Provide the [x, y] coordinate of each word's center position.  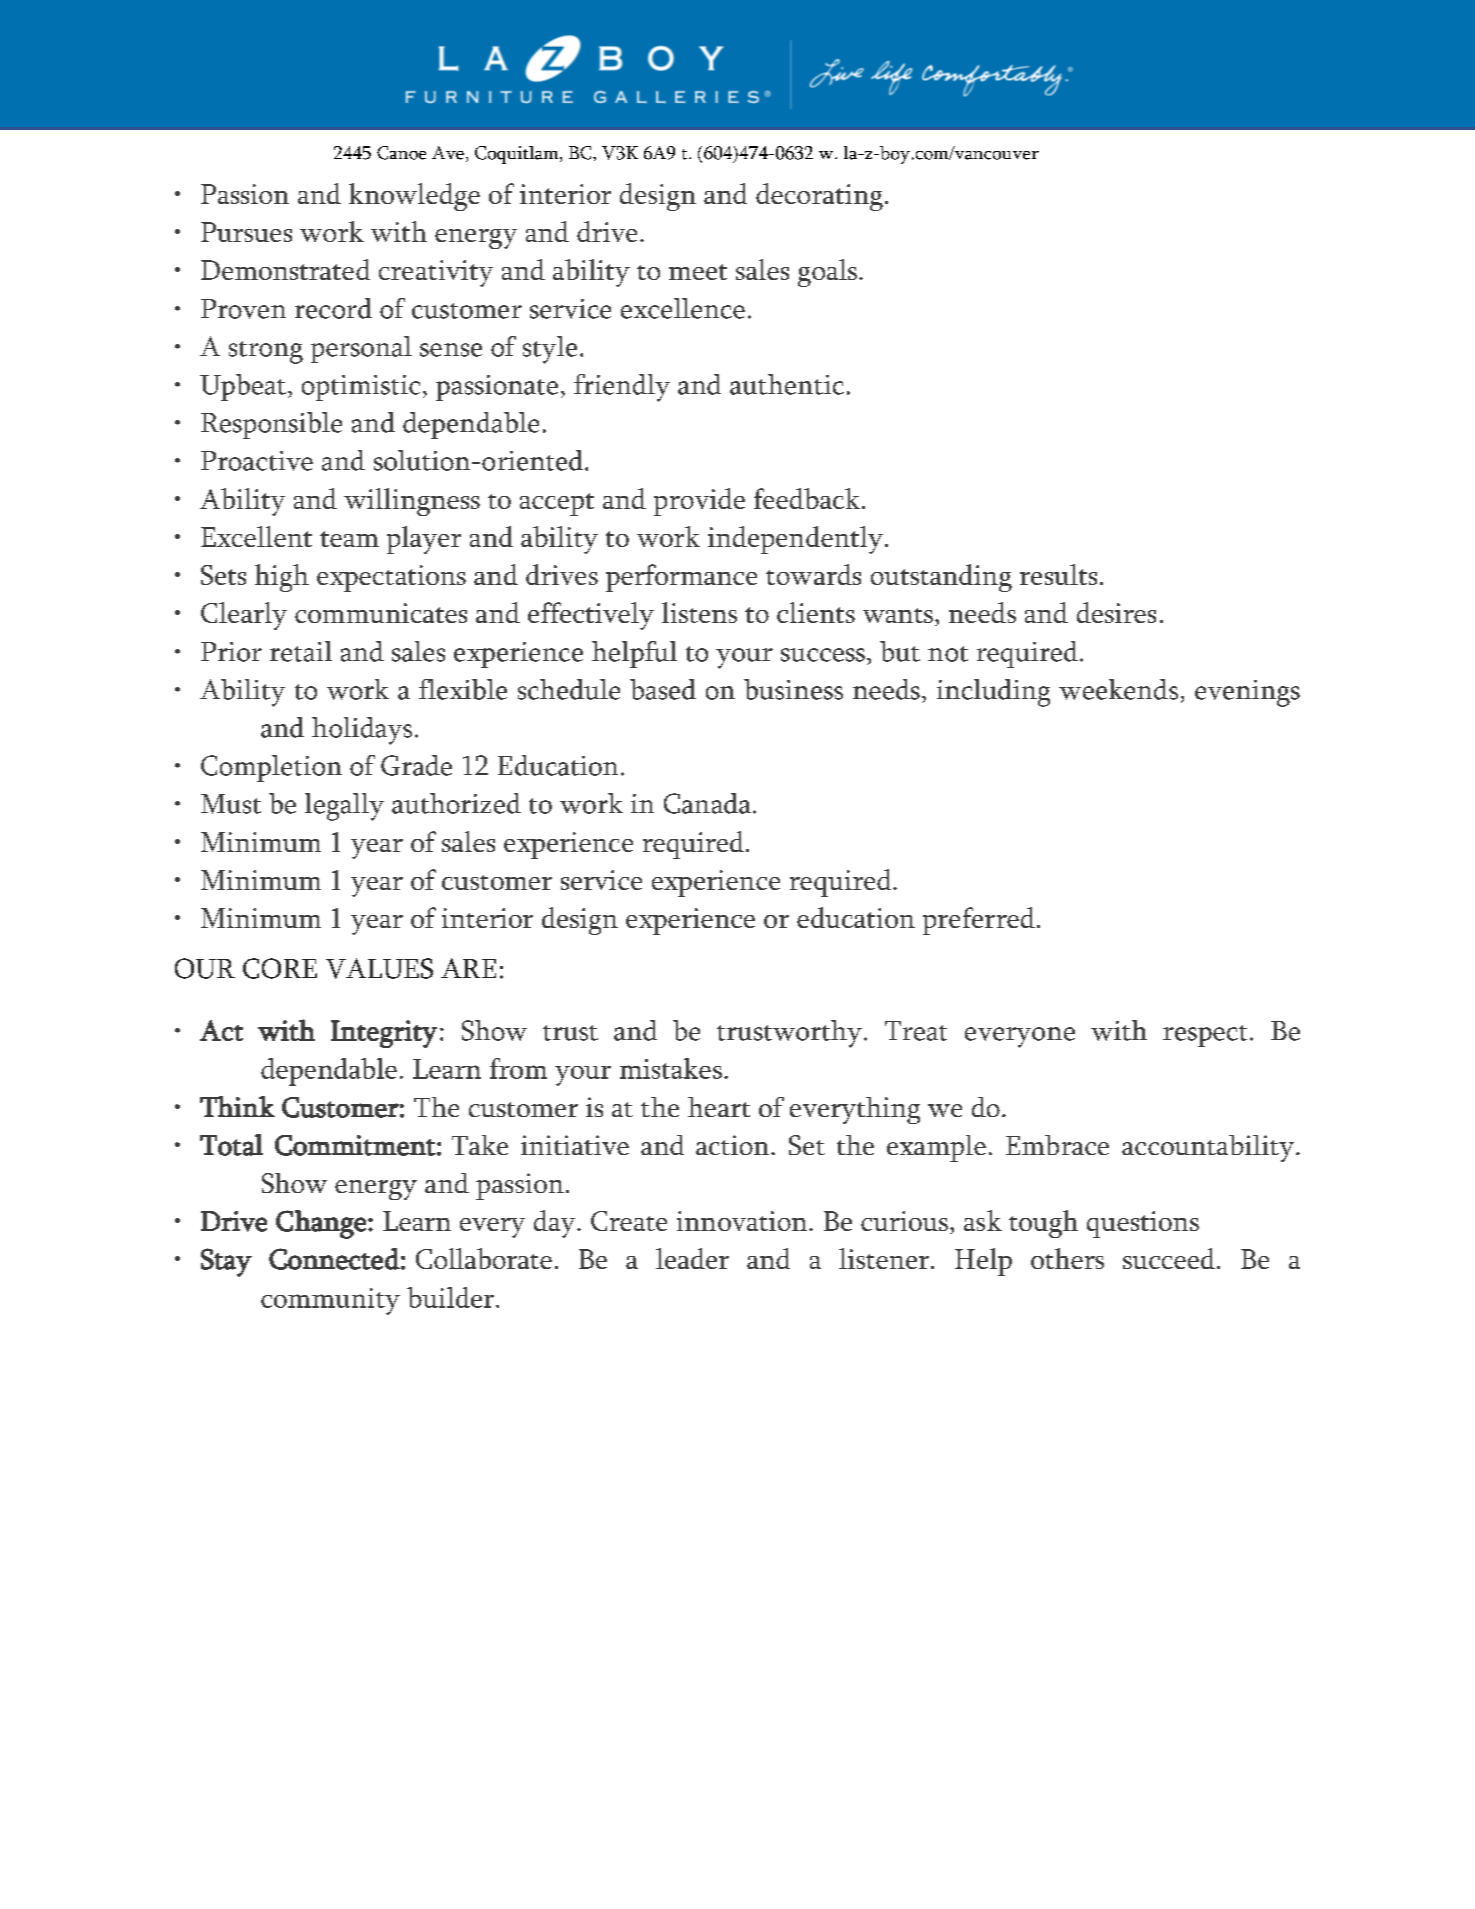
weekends [1118, 689]
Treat [916, 1031]
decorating [819, 197]
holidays [362, 731]
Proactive [257, 461]
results [1058, 574]
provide [699, 502]
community [330, 1301]
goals [827, 273]
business [793, 689]
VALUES [379, 968]
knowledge [414, 197]
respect [1205, 1036]
